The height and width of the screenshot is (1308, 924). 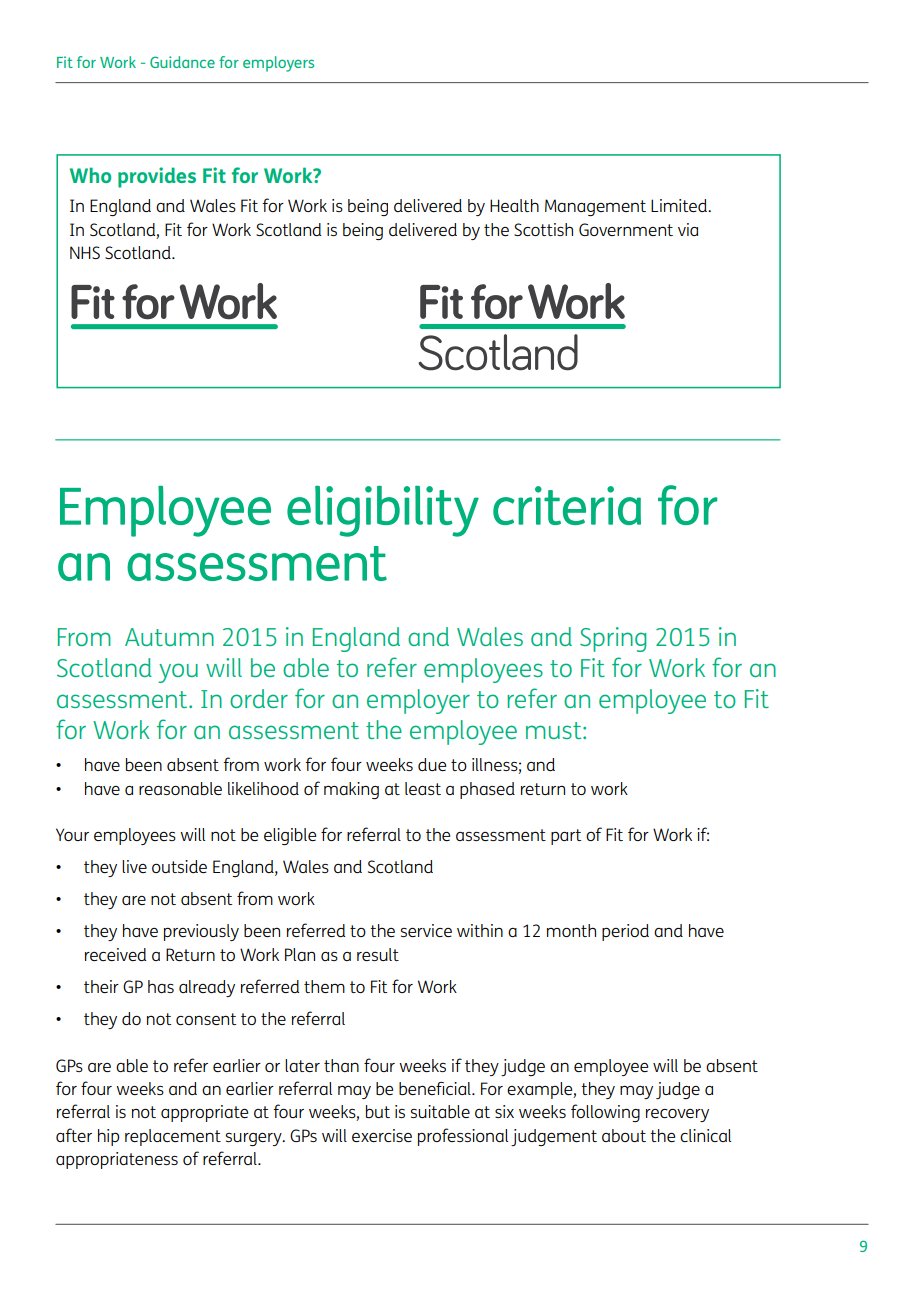 I want to click on making, so click(x=351, y=790).
